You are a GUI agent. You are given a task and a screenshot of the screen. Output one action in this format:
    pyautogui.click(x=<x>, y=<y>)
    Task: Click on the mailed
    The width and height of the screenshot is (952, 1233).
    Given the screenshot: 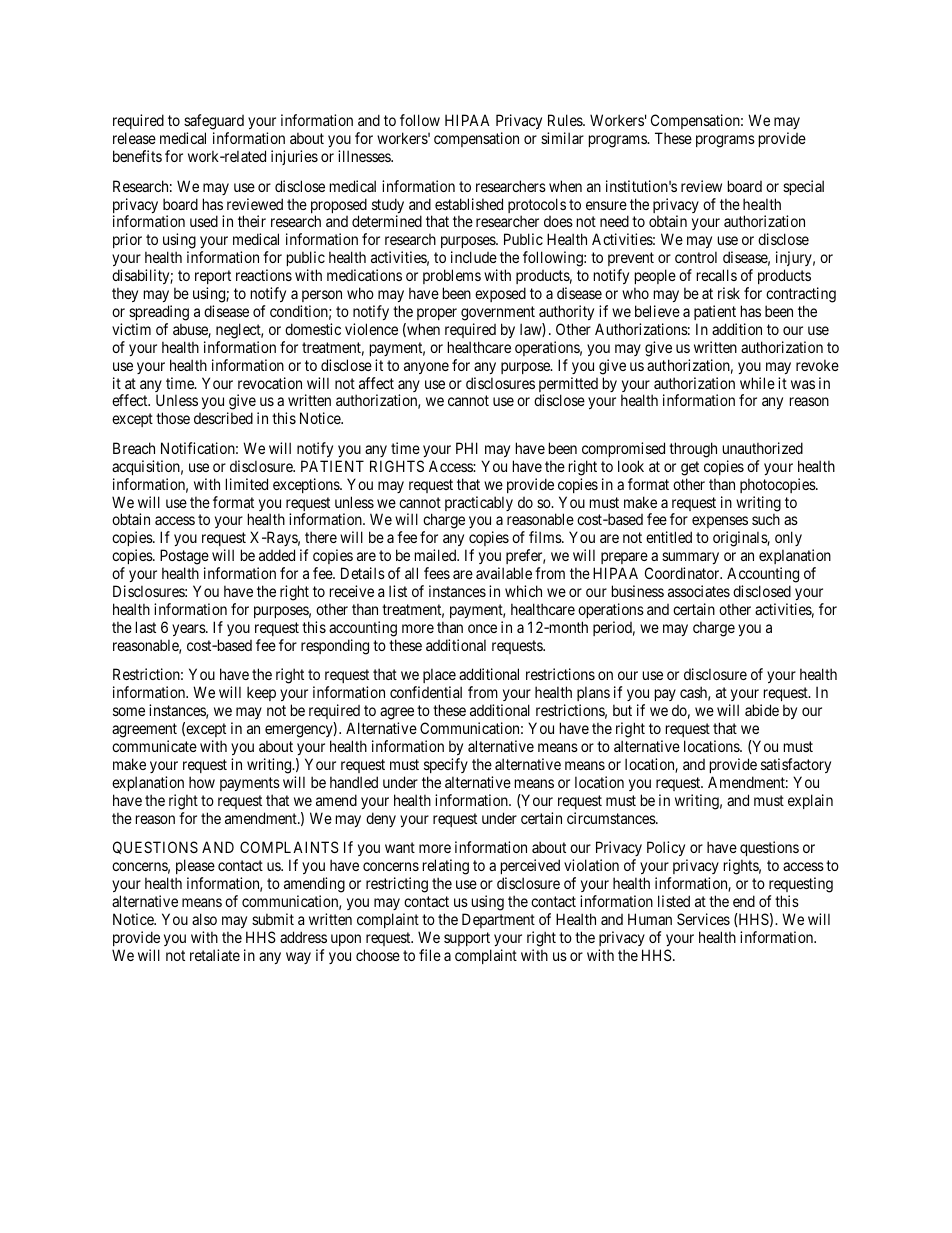 What is the action you would take?
    pyautogui.click(x=437, y=555)
